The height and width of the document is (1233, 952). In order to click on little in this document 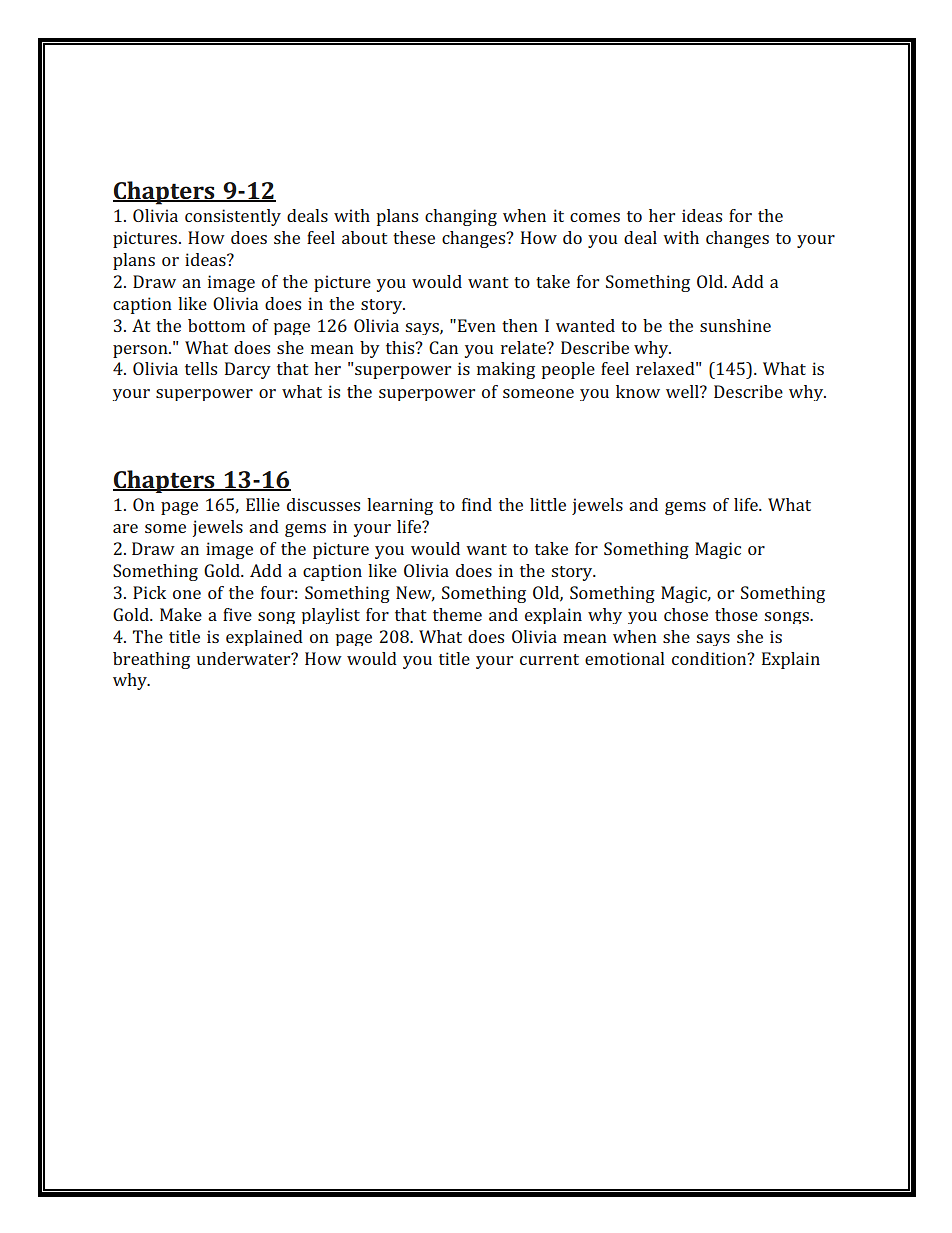, I will do `click(548, 504)`.
